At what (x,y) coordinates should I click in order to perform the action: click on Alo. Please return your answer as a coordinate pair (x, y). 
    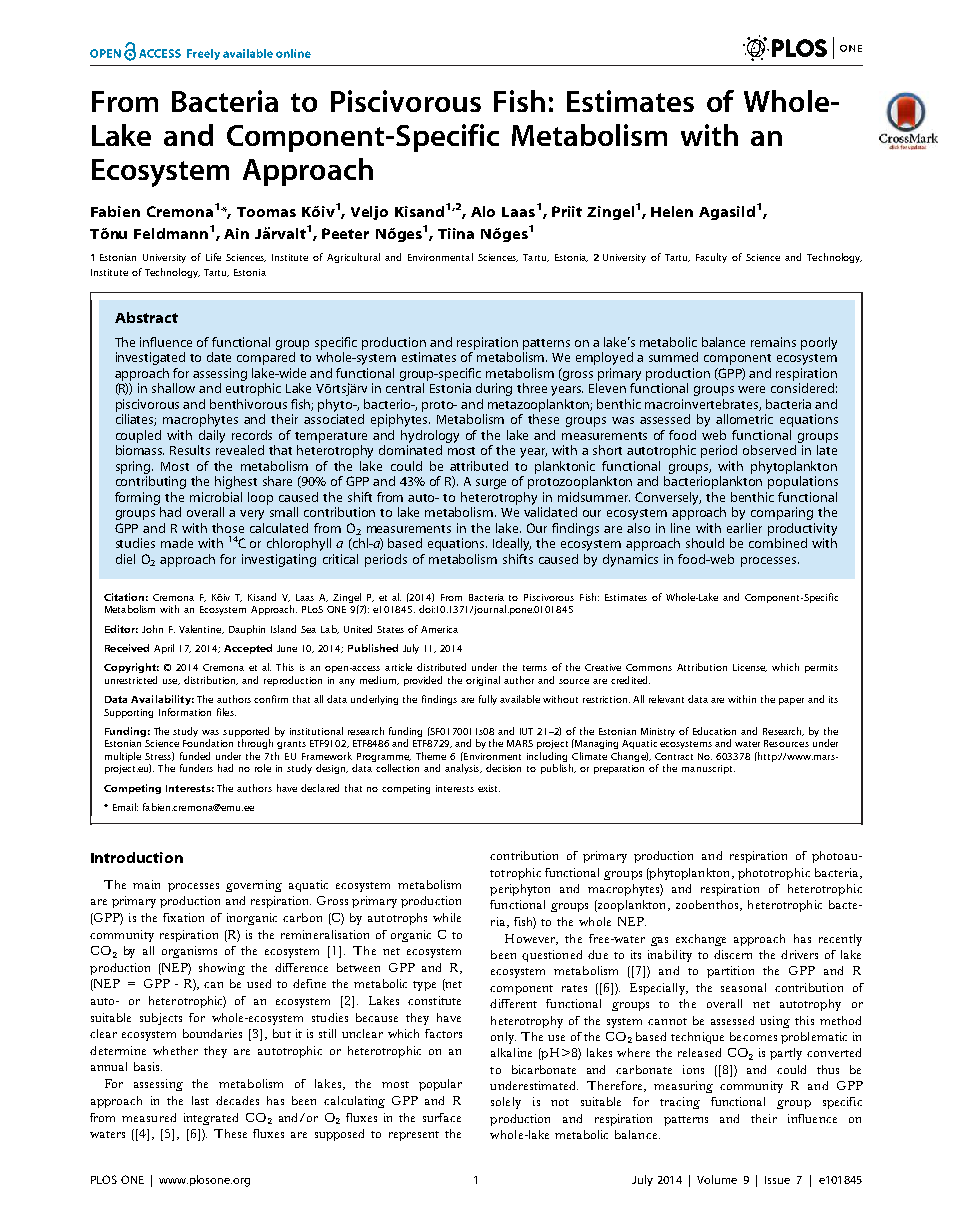
    Looking at the image, I should click on (483, 211).
